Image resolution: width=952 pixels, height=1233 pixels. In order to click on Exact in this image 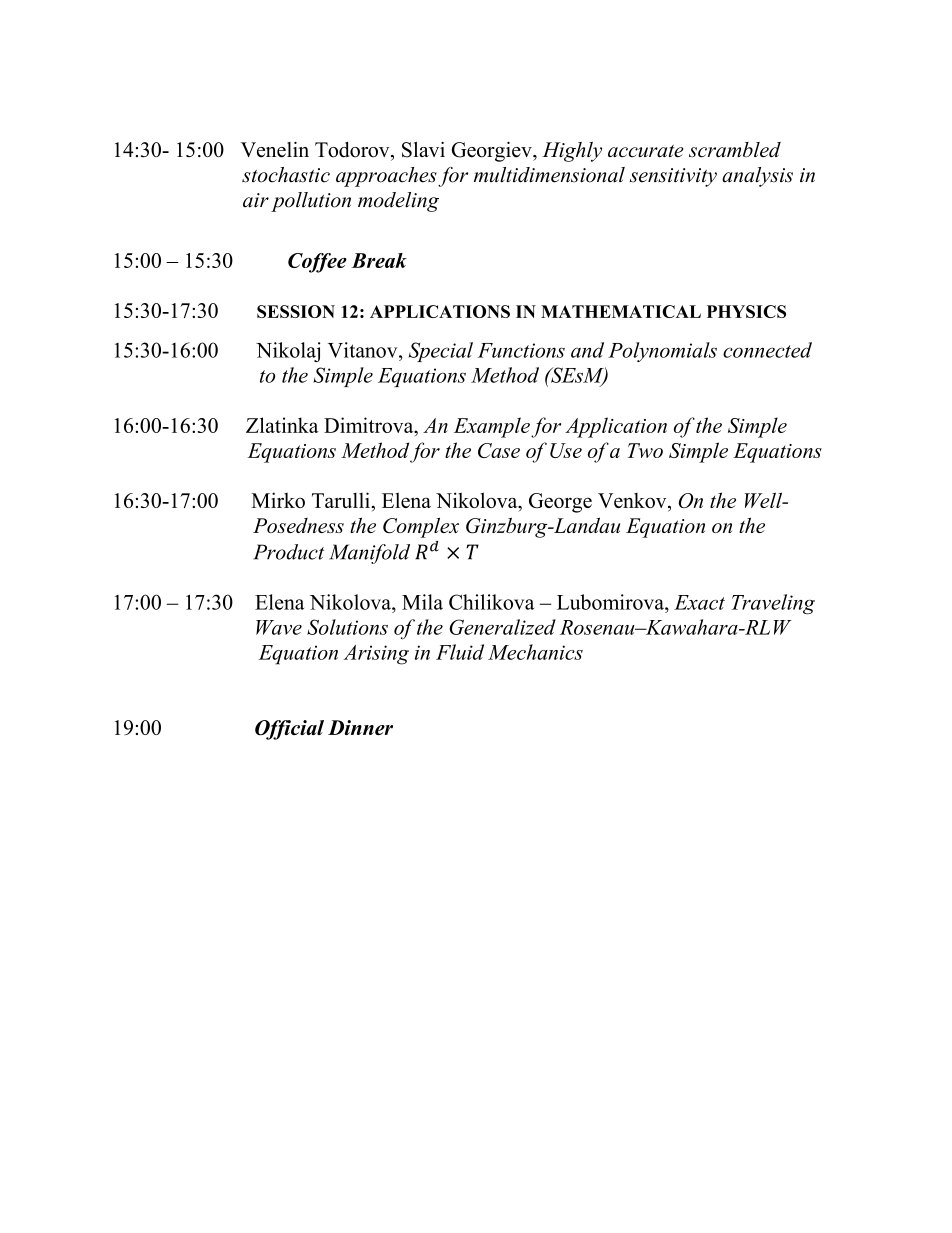, I will do `click(699, 602)`.
